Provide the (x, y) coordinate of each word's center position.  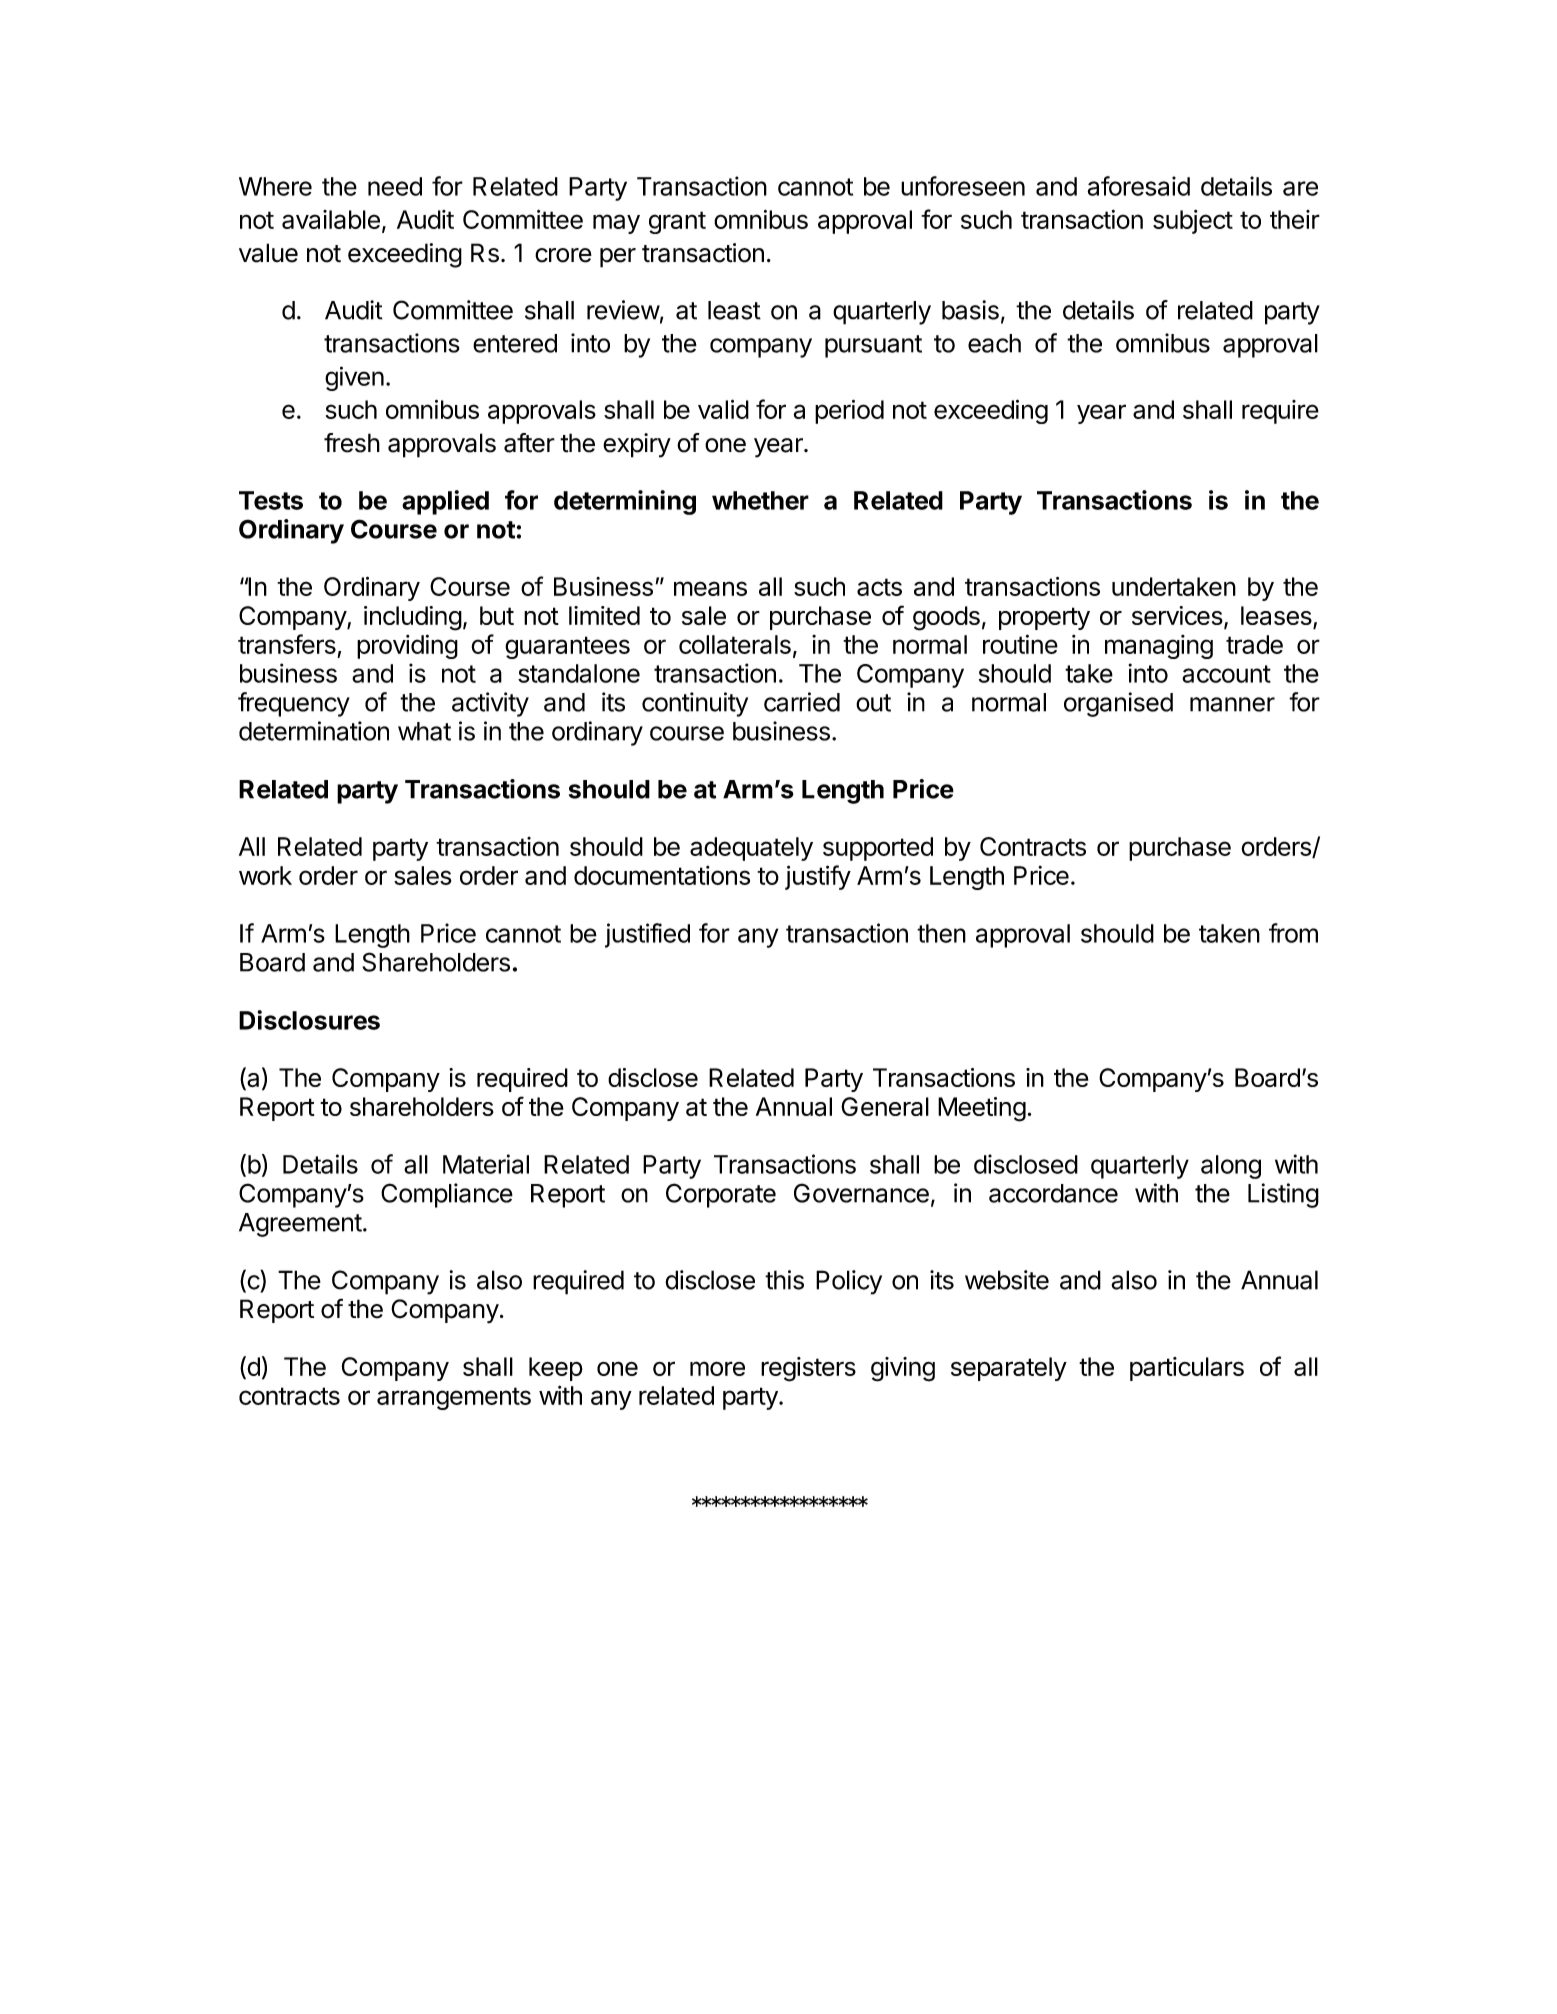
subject (1193, 222)
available (331, 219)
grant (677, 222)
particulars (1187, 1369)
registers (808, 1369)
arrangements (454, 1398)
